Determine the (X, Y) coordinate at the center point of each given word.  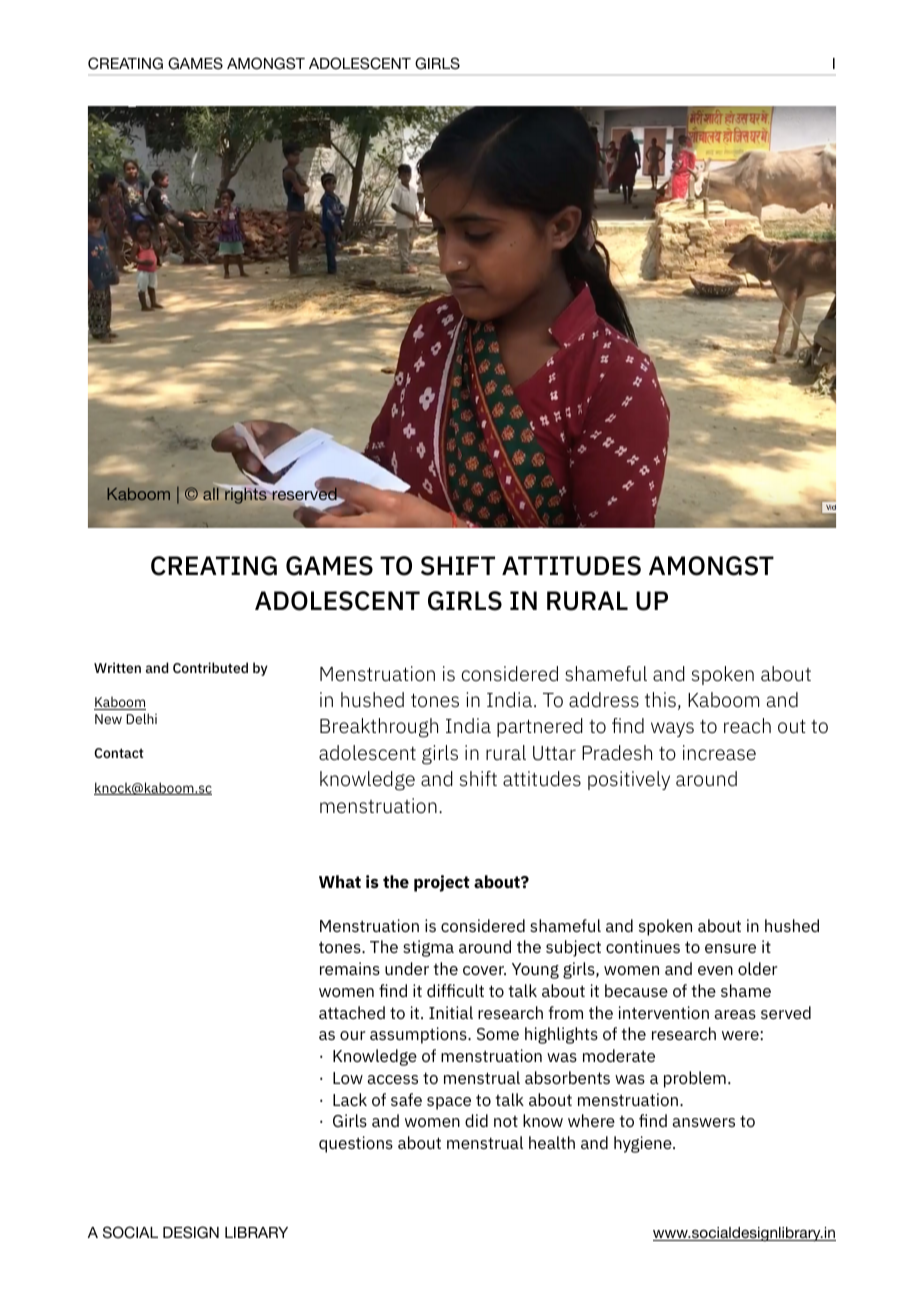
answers (703, 1122)
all (212, 493)
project (442, 883)
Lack (350, 1099)
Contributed (210, 667)
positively (629, 780)
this (660, 699)
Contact (119, 753)
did (476, 1120)
